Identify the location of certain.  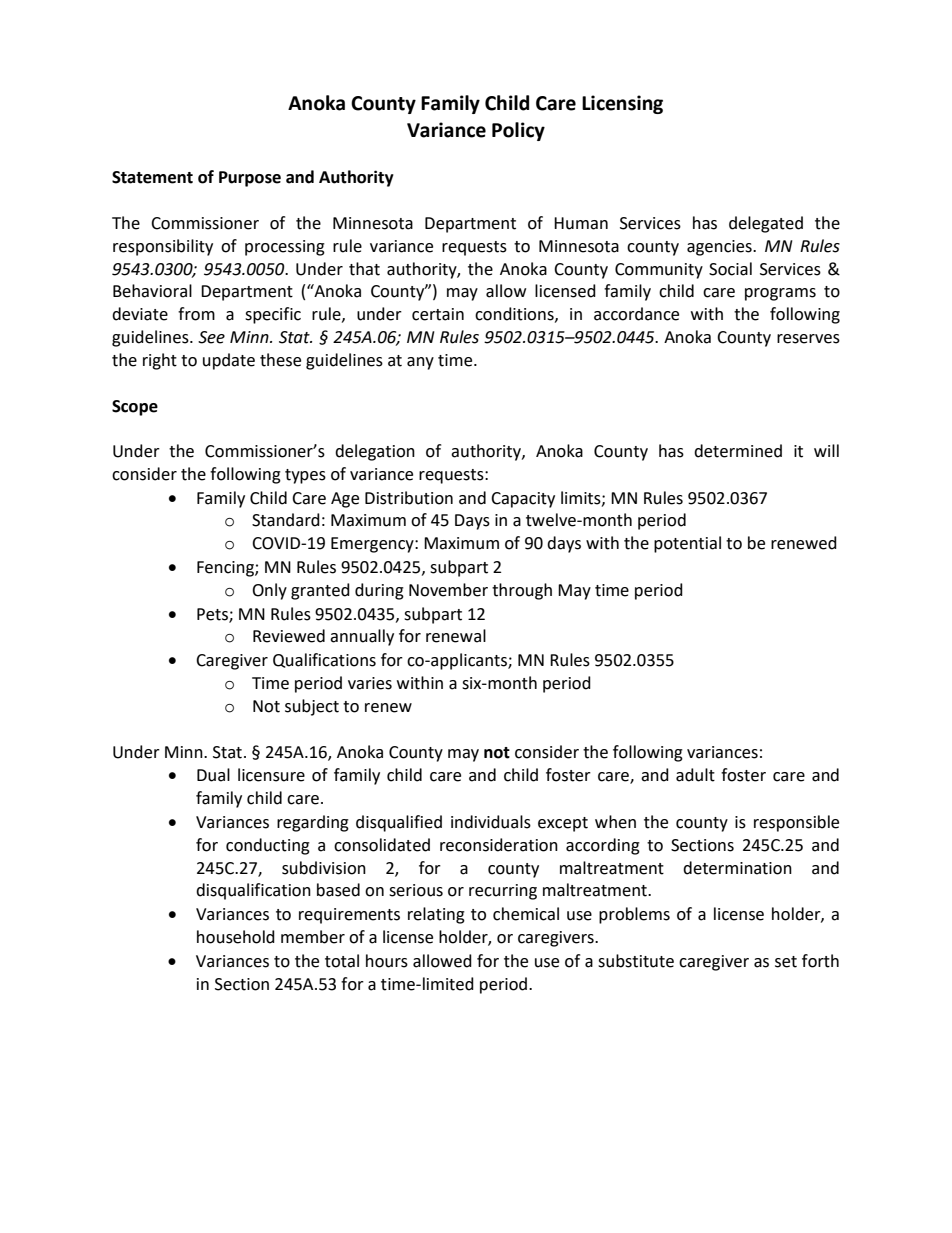
(438, 314).
